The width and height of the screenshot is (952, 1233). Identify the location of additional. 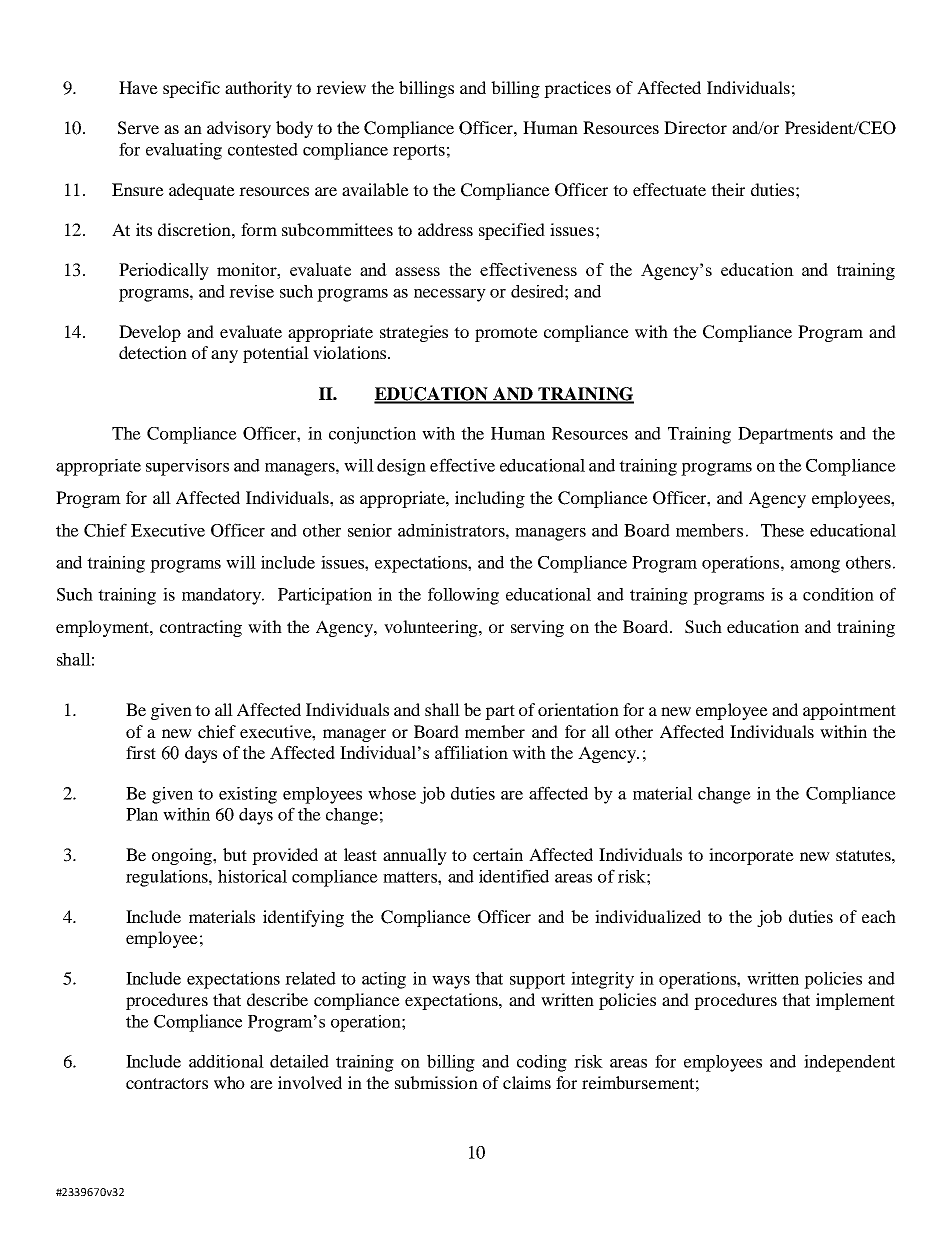
(226, 1061).
